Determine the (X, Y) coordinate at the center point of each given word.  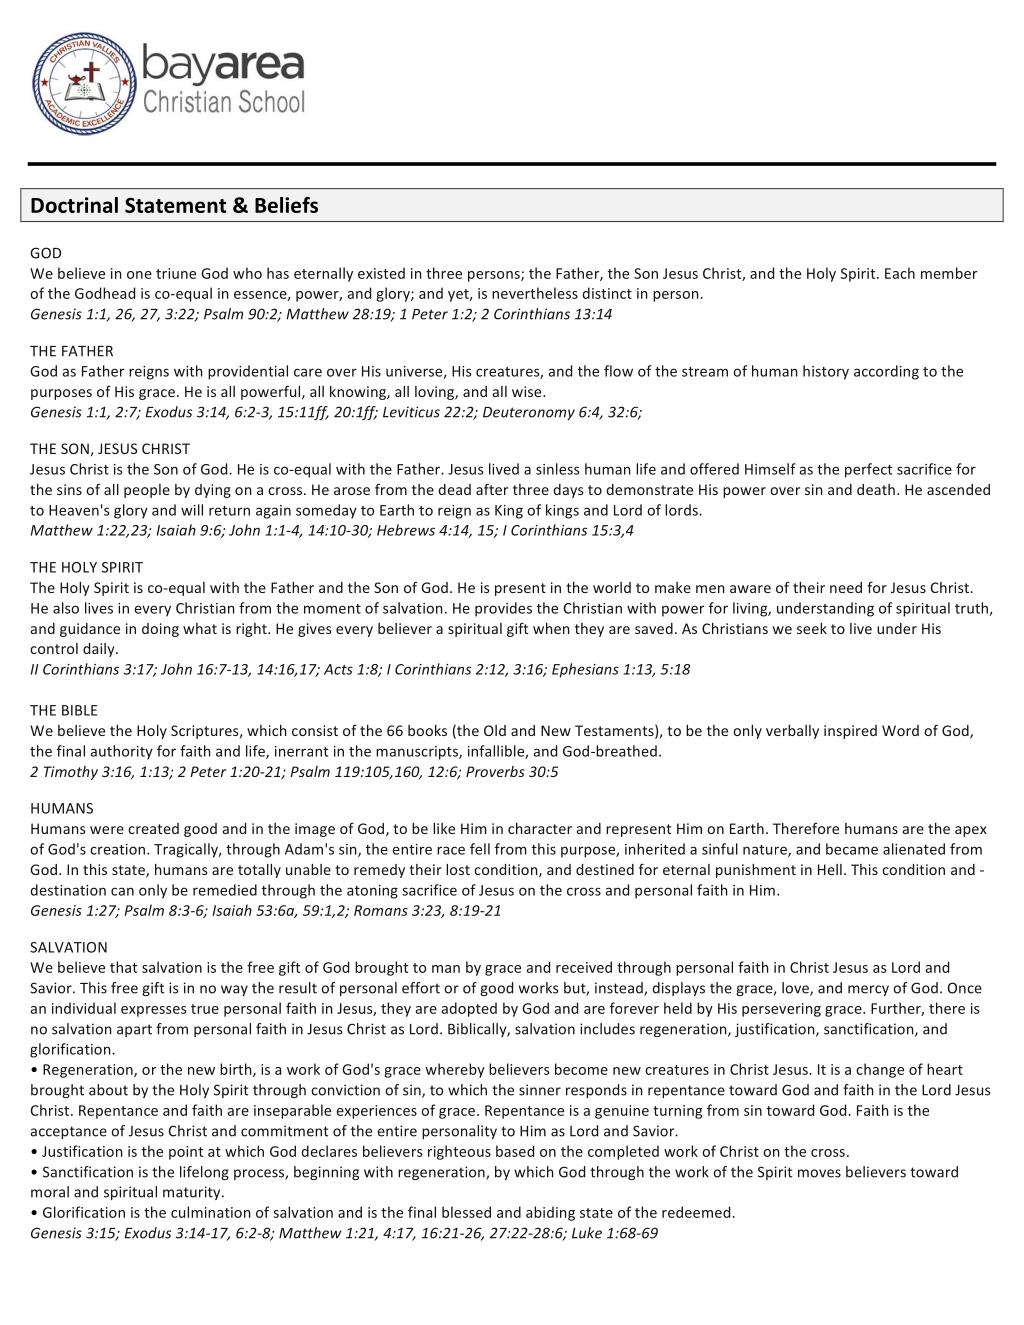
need (846, 587)
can (122, 891)
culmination (211, 1212)
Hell (830, 869)
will (192, 510)
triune (176, 273)
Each (900, 273)
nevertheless (535, 293)
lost (458, 869)
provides (503, 609)
